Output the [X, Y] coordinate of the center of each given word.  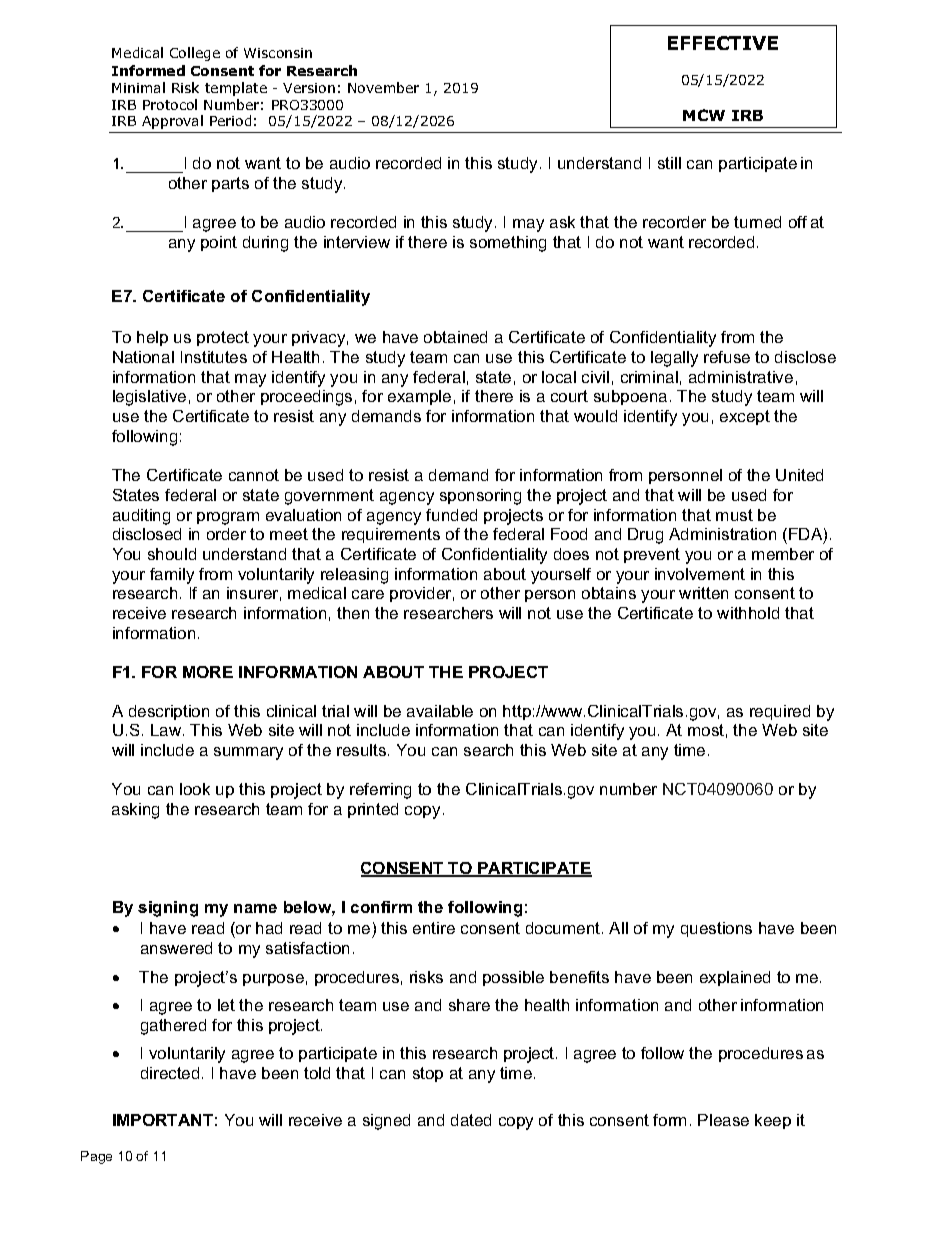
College [195, 54]
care [368, 594]
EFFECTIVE [723, 43]
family [172, 576]
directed [170, 1073]
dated [471, 1120]
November [383, 87]
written [703, 593]
